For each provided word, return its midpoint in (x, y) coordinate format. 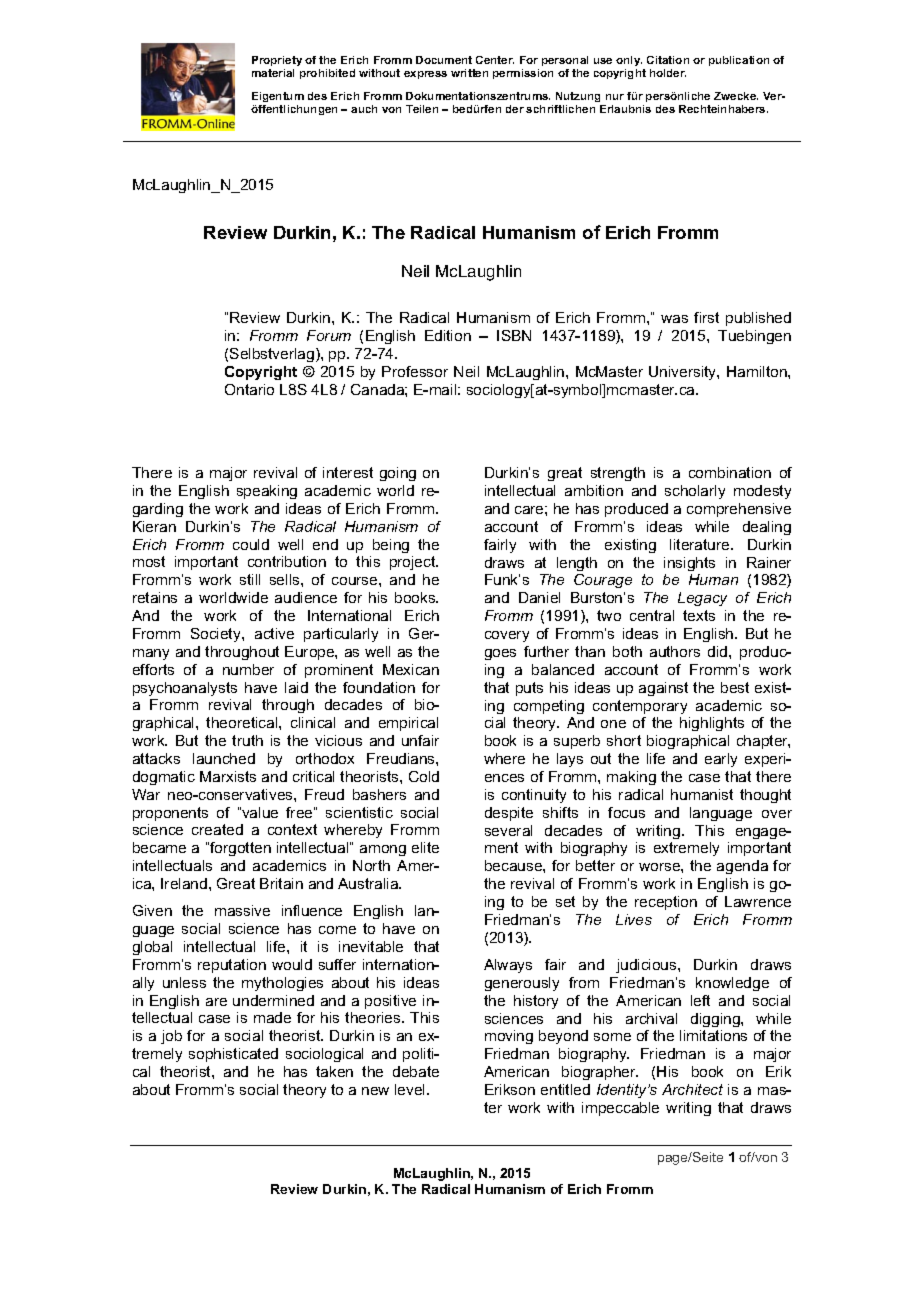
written (469, 73)
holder (668, 73)
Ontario (249, 389)
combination (730, 472)
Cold (424, 776)
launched (224, 758)
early (721, 760)
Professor (415, 371)
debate (416, 1071)
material (273, 73)
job (171, 1037)
